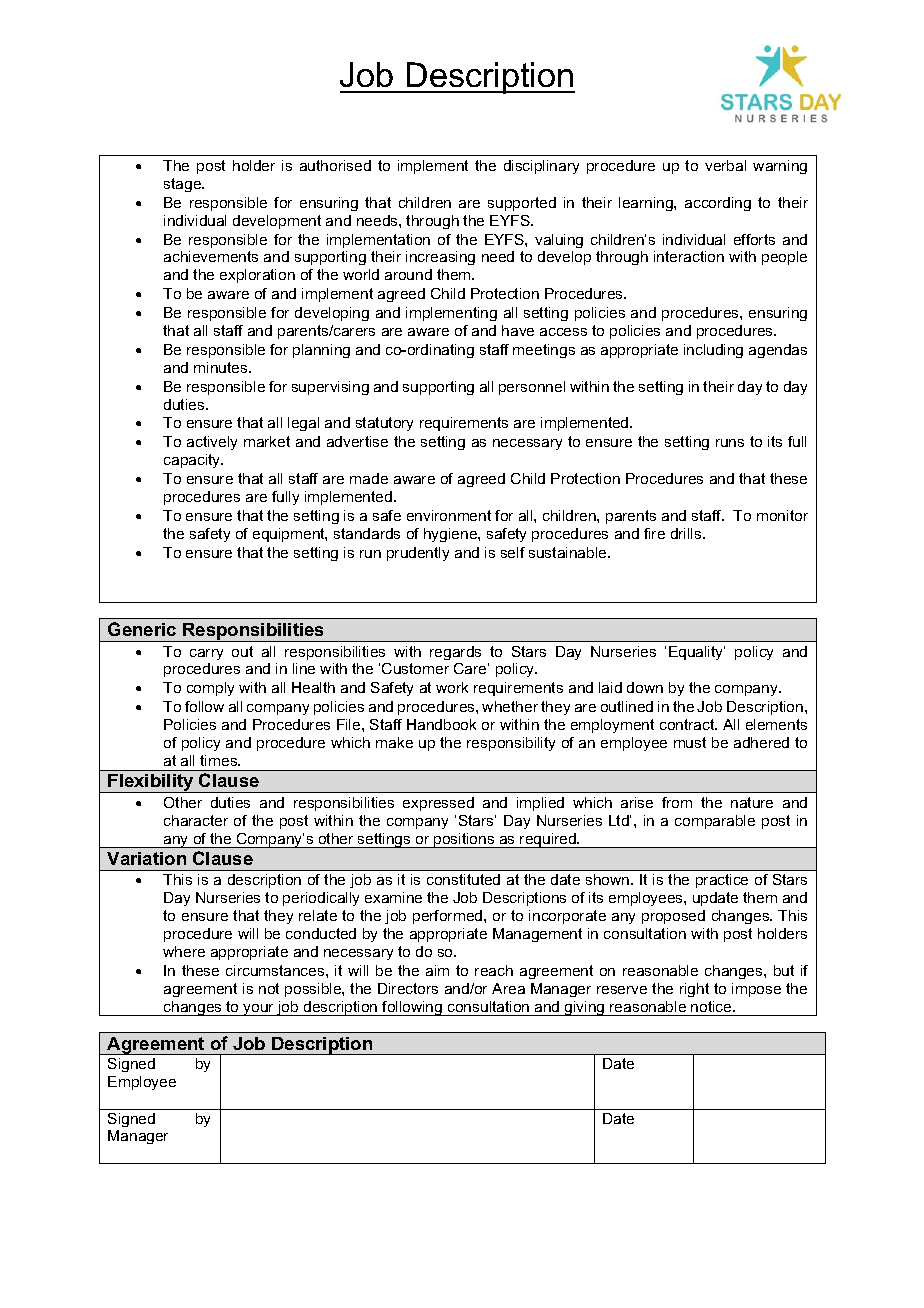 The height and width of the screenshot is (1308, 924). What do you see at coordinates (212, 443) in the screenshot?
I see `actively` at bounding box center [212, 443].
